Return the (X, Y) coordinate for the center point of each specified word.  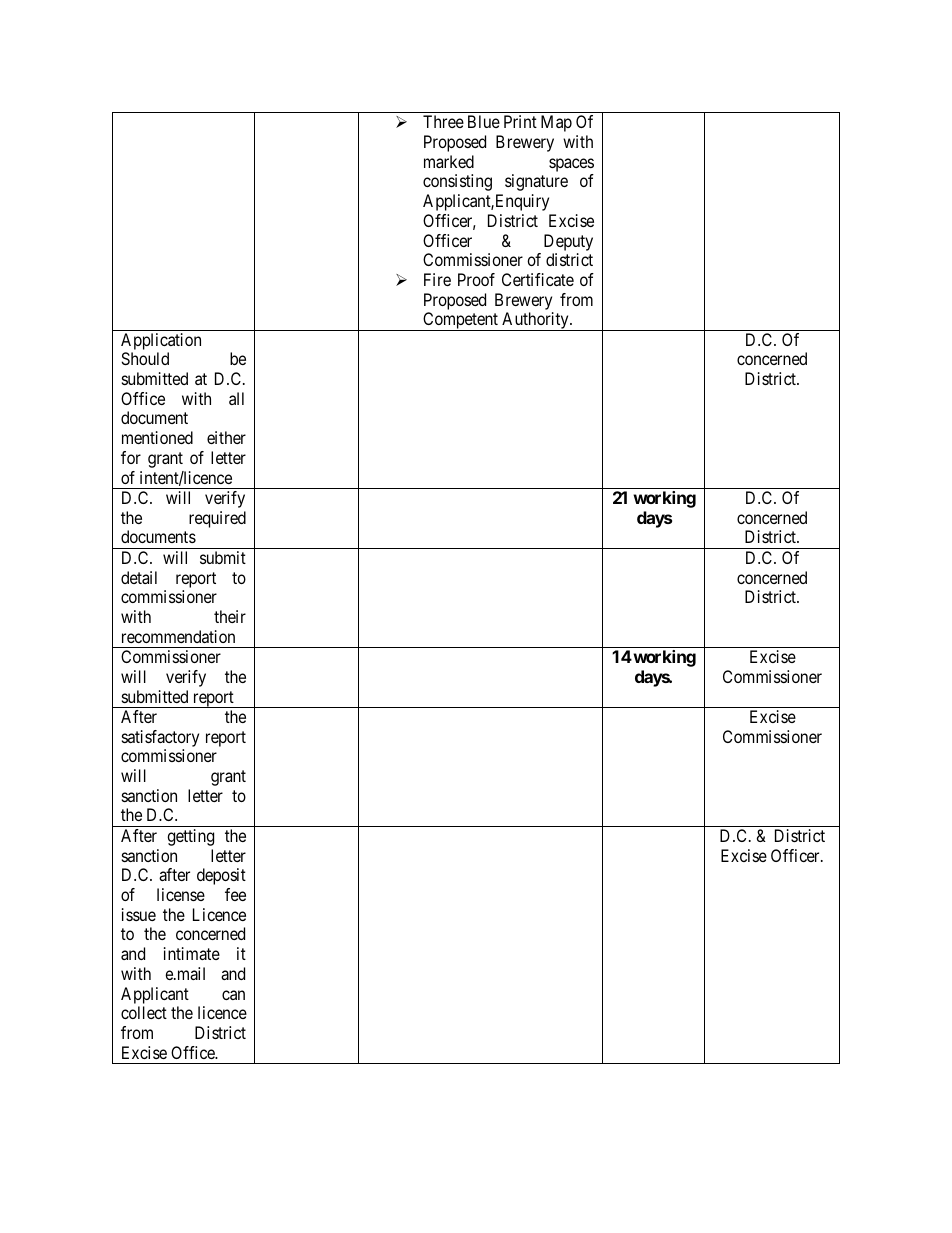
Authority (535, 321)
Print (520, 121)
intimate (192, 953)
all (236, 398)
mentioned (157, 437)
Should (145, 358)
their (230, 616)
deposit (221, 876)
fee (235, 894)
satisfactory (160, 738)
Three (443, 121)
